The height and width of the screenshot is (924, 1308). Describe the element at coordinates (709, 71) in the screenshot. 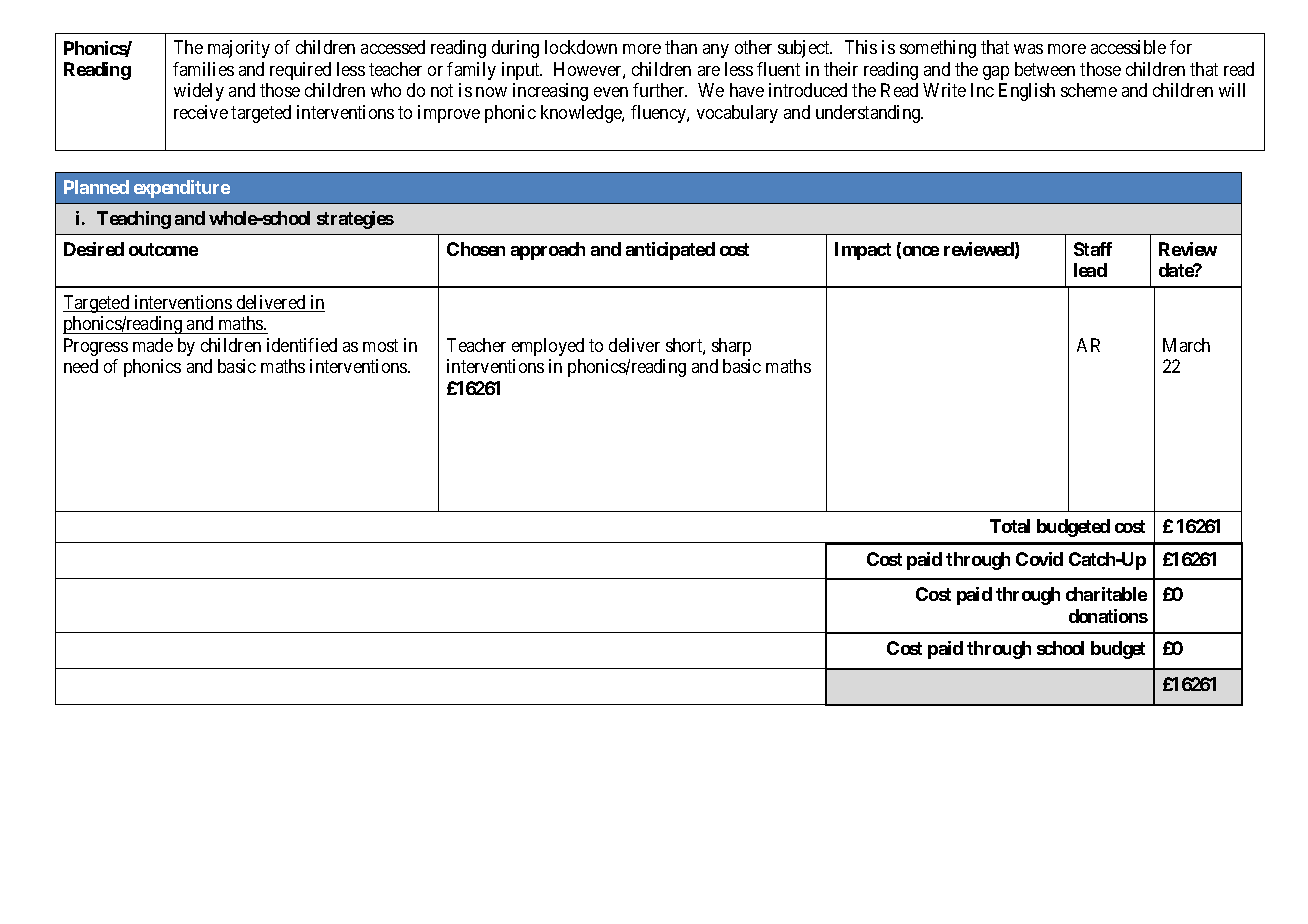

I see `are` at that location.
